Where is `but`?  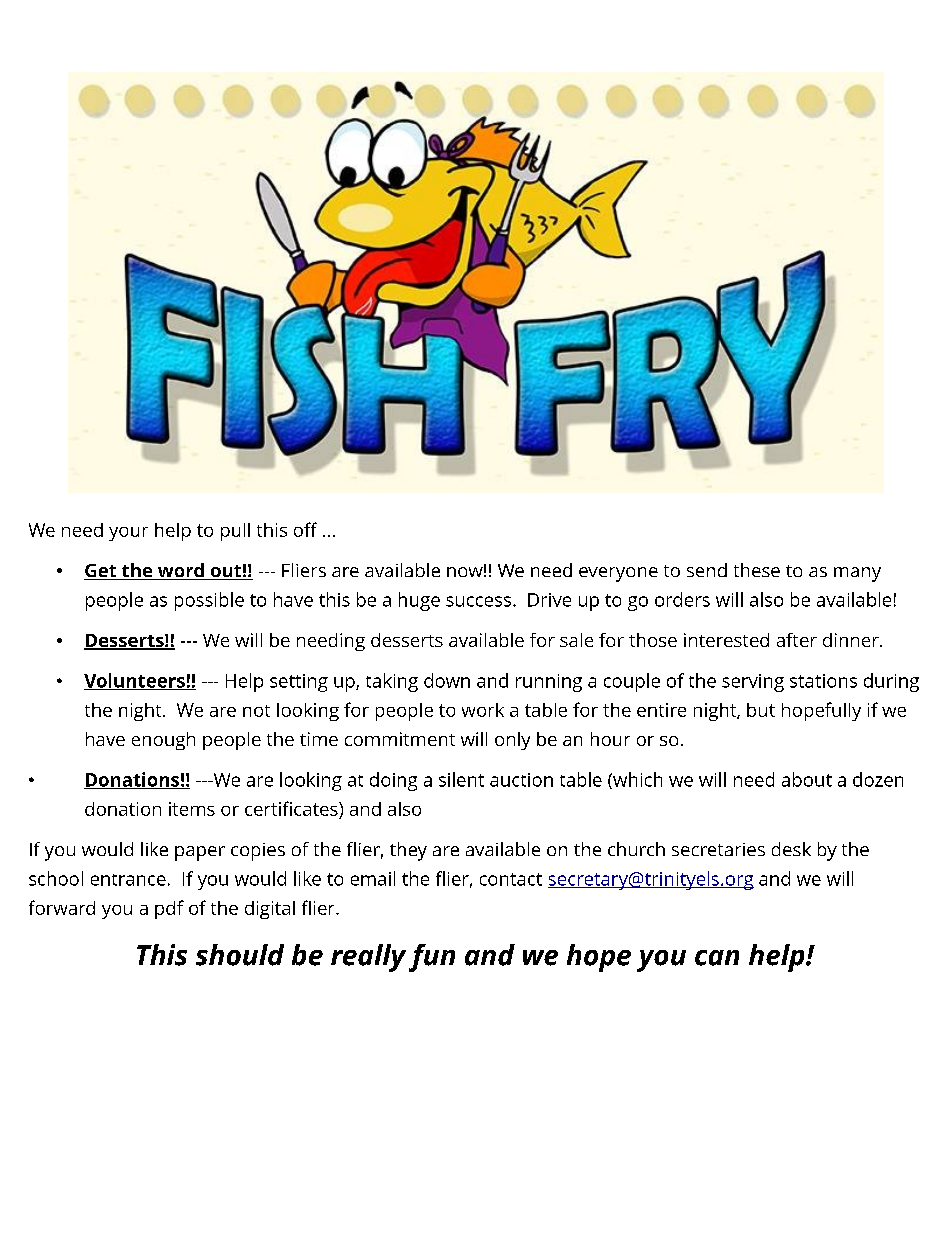
but is located at coordinates (761, 710).
